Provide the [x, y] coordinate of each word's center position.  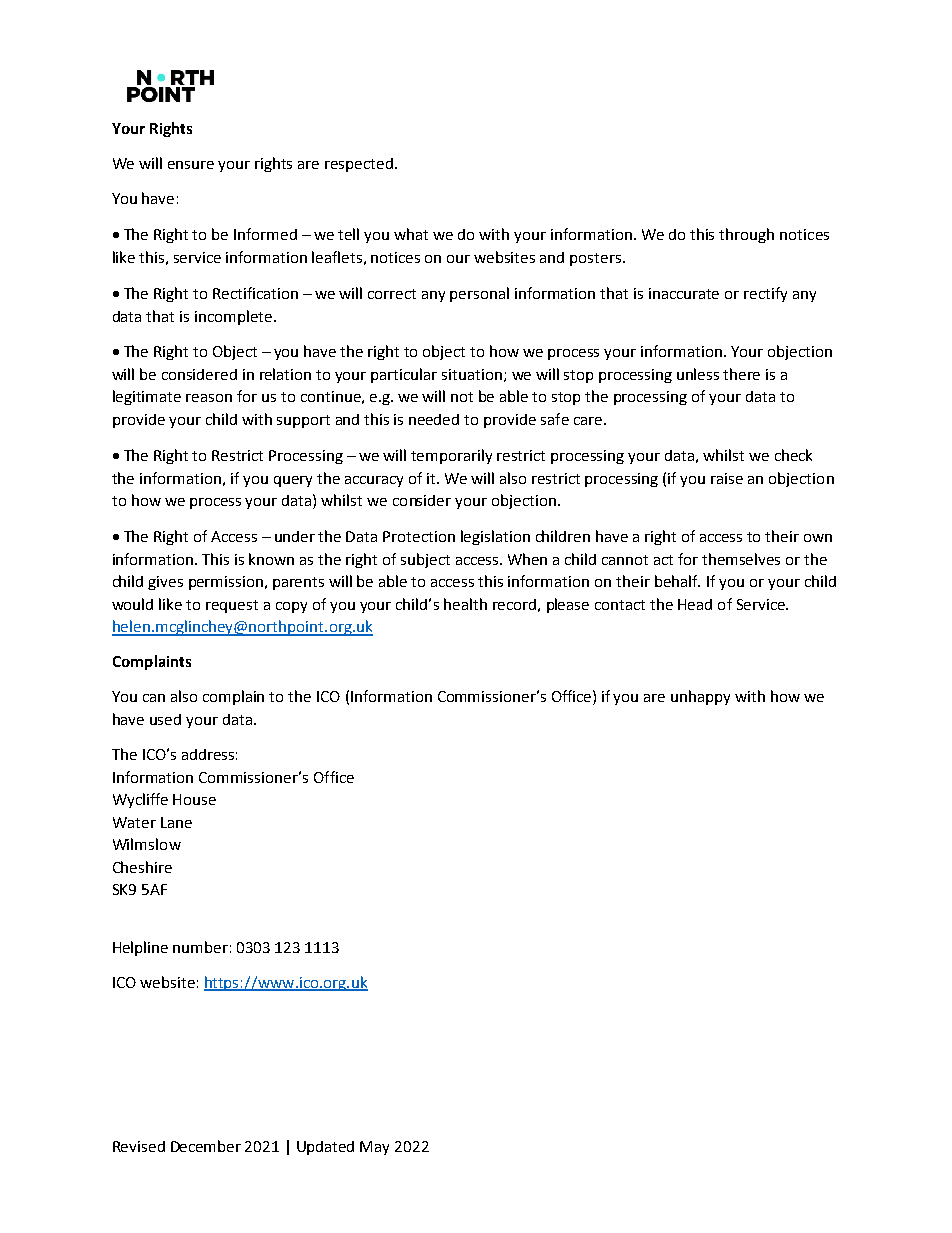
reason [209, 398]
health [465, 604]
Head [695, 604]
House [194, 799]
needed [434, 419]
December [206, 1146]
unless [698, 374]
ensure [191, 165]
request [232, 606]
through [746, 235]
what [411, 234]
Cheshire [142, 867]
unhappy [700, 697]
